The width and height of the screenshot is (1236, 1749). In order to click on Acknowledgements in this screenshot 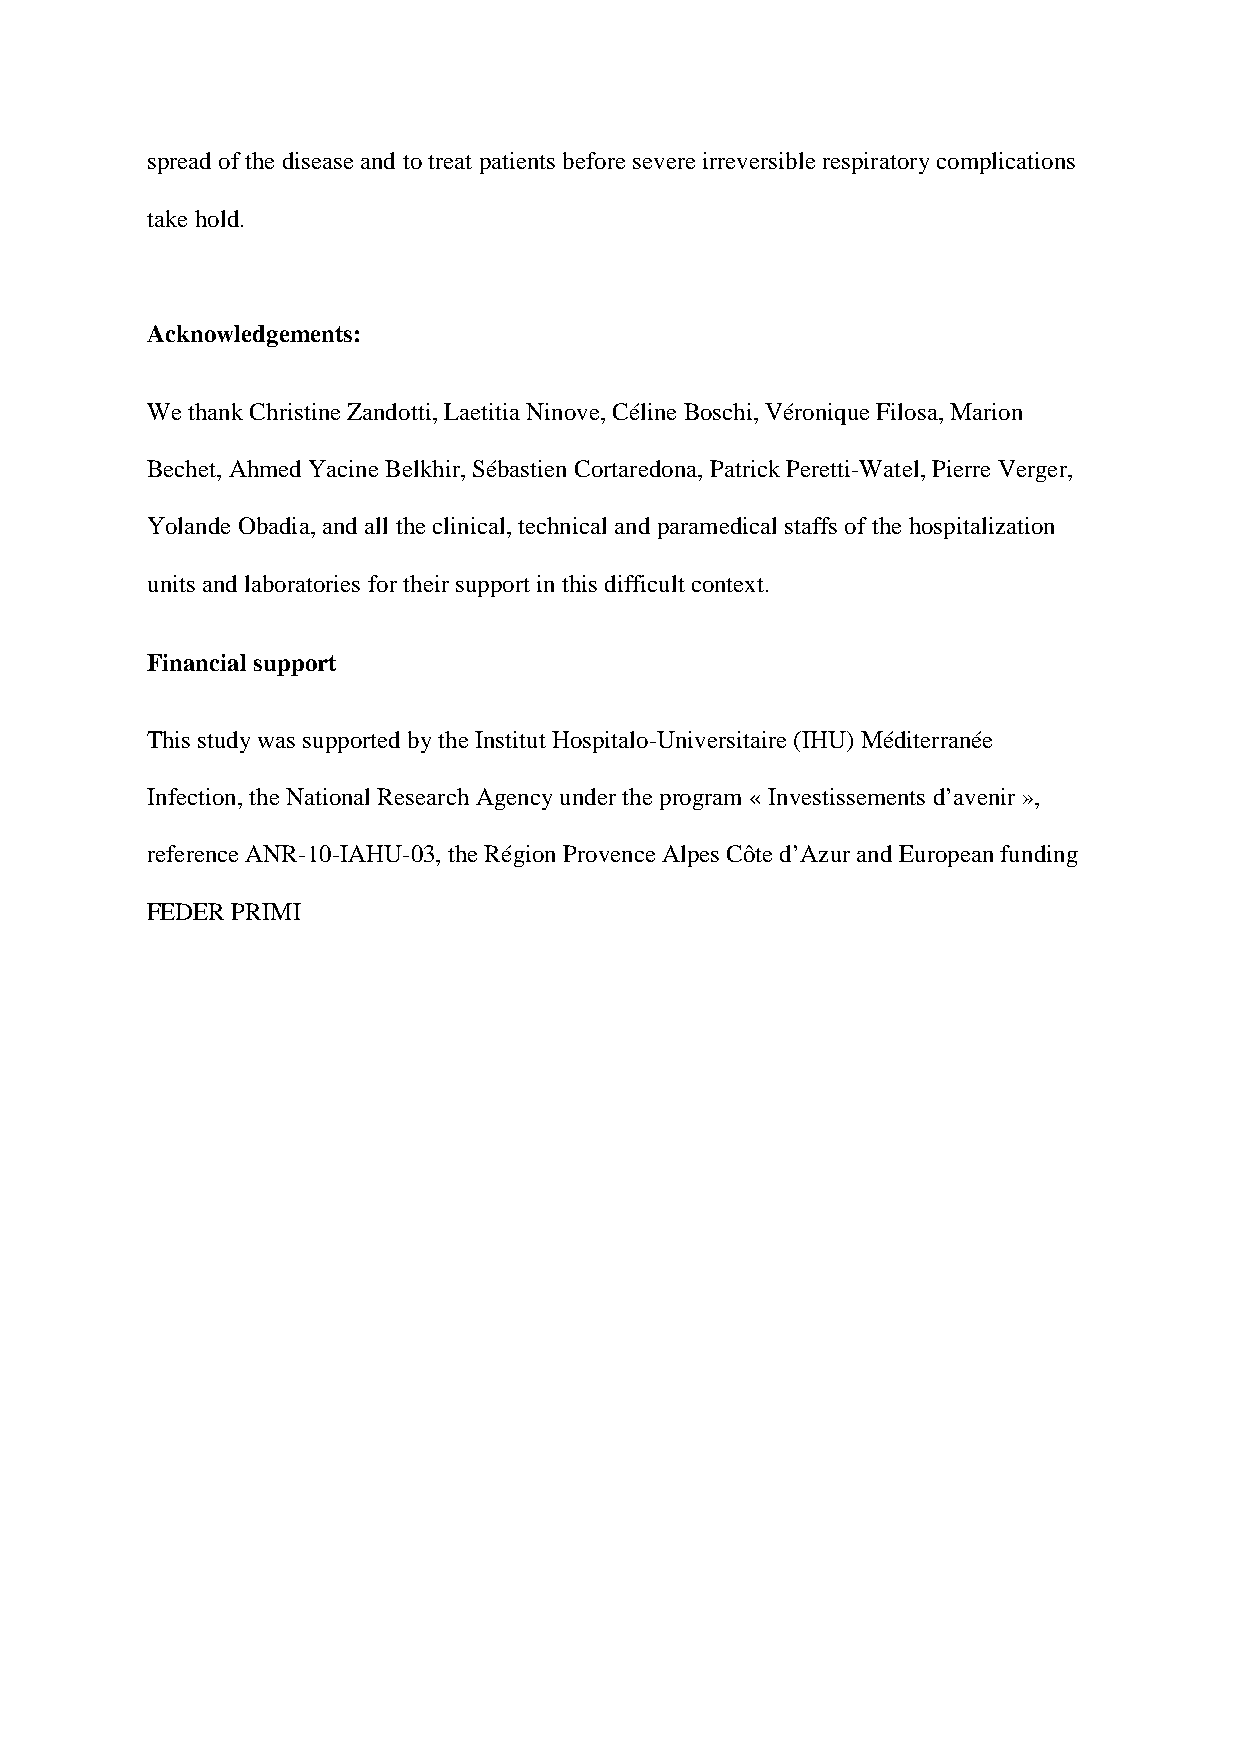, I will do `click(249, 336)`.
